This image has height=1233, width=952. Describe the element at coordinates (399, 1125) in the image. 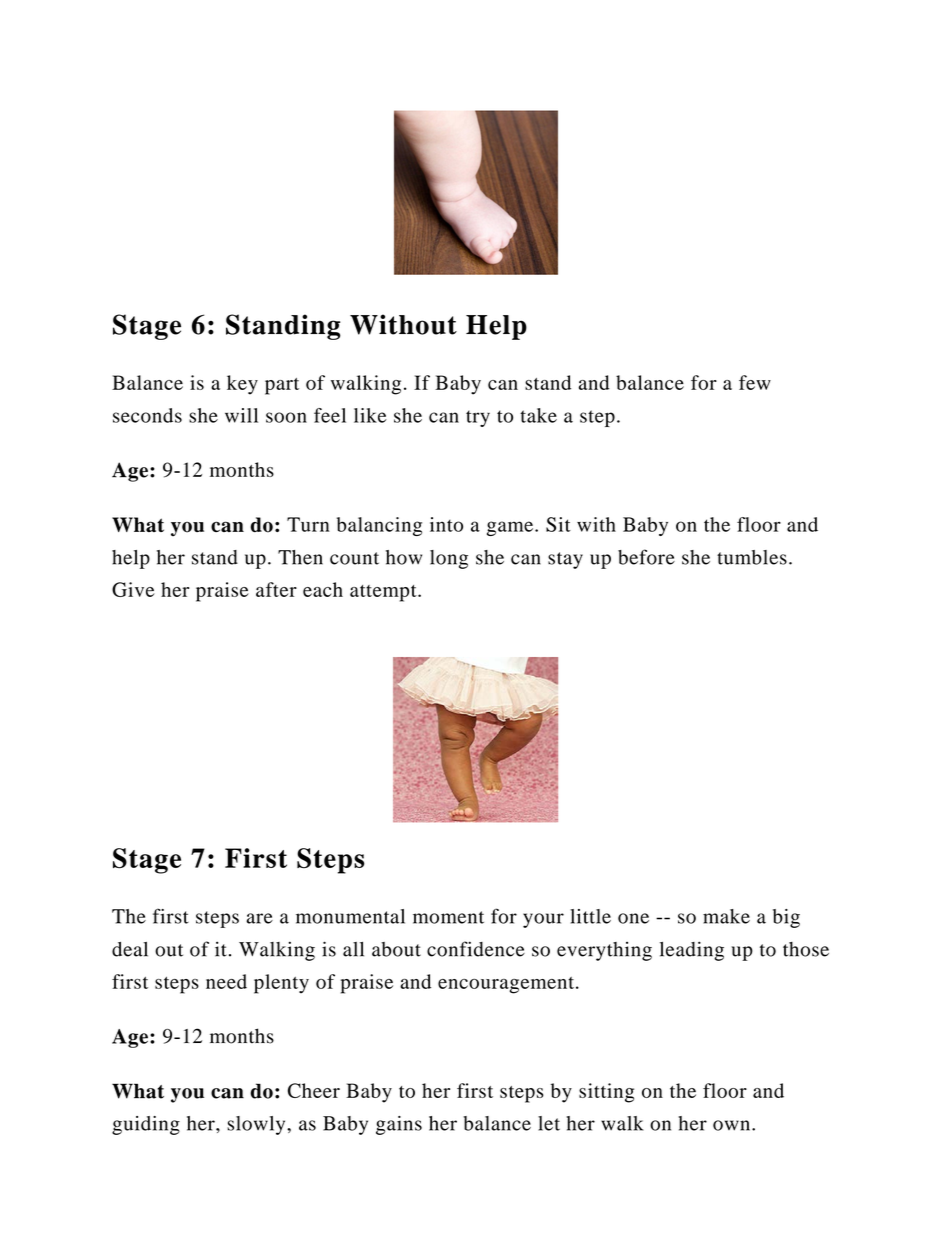

I see `gains` at that location.
